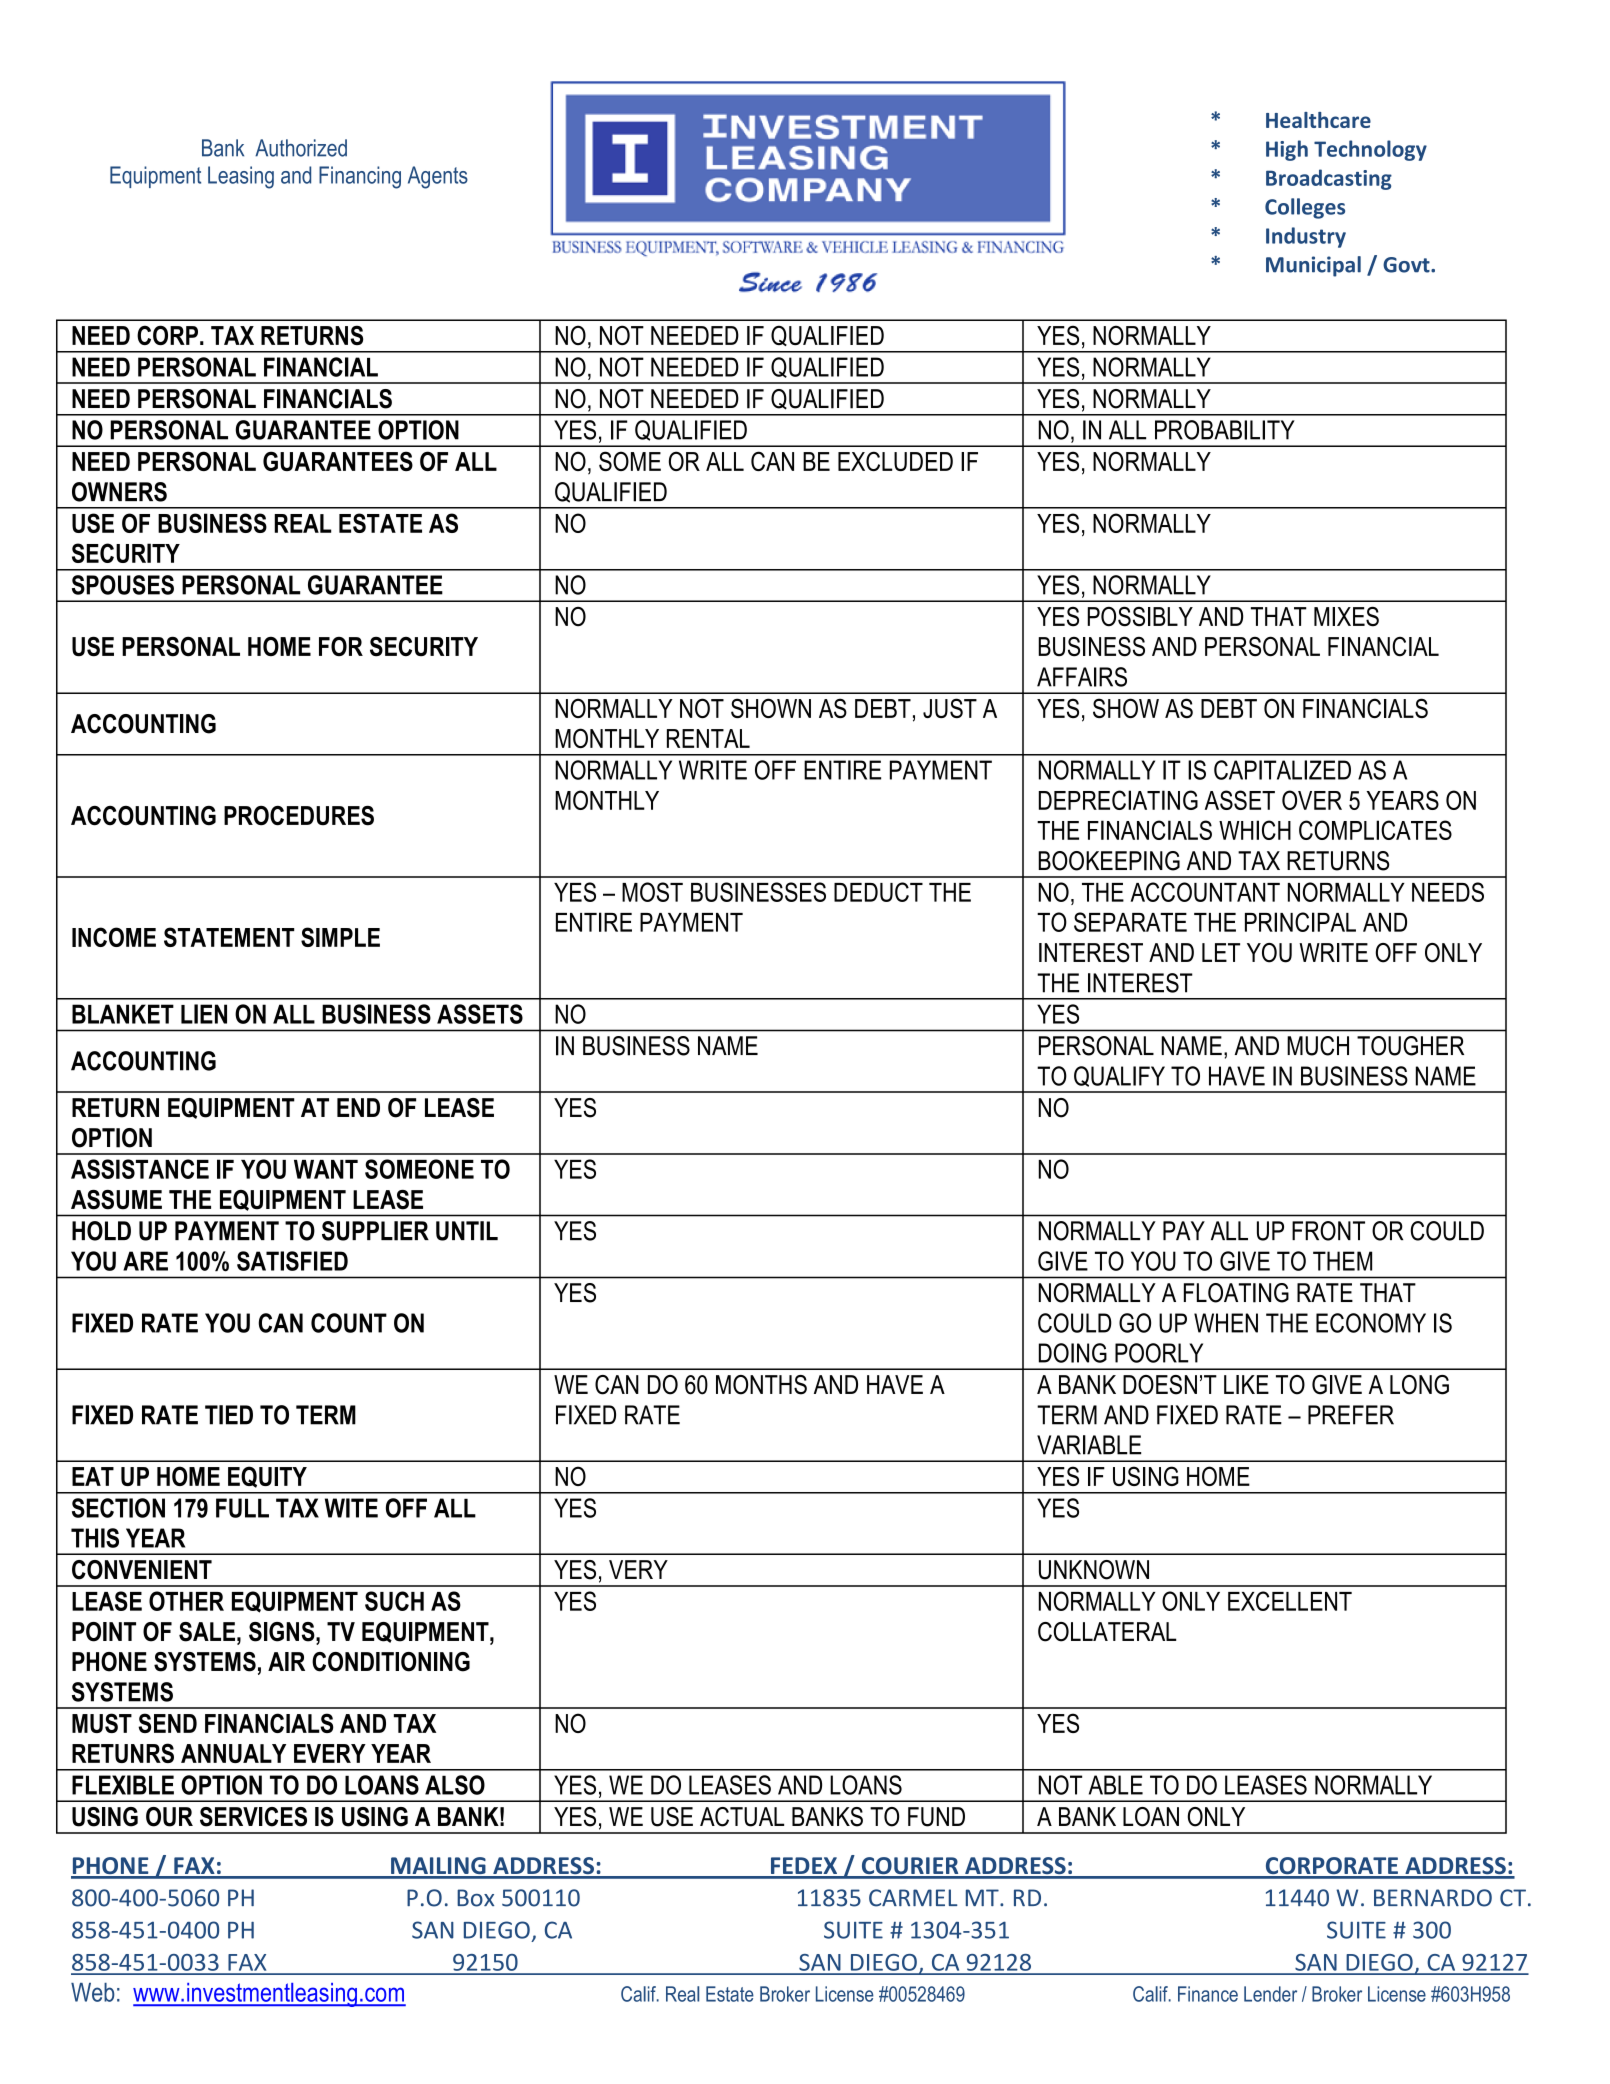 The height and width of the document is (2084, 1610). Describe the element at coordinates (229, 1415) in the document. I see `TIED` at that location.
